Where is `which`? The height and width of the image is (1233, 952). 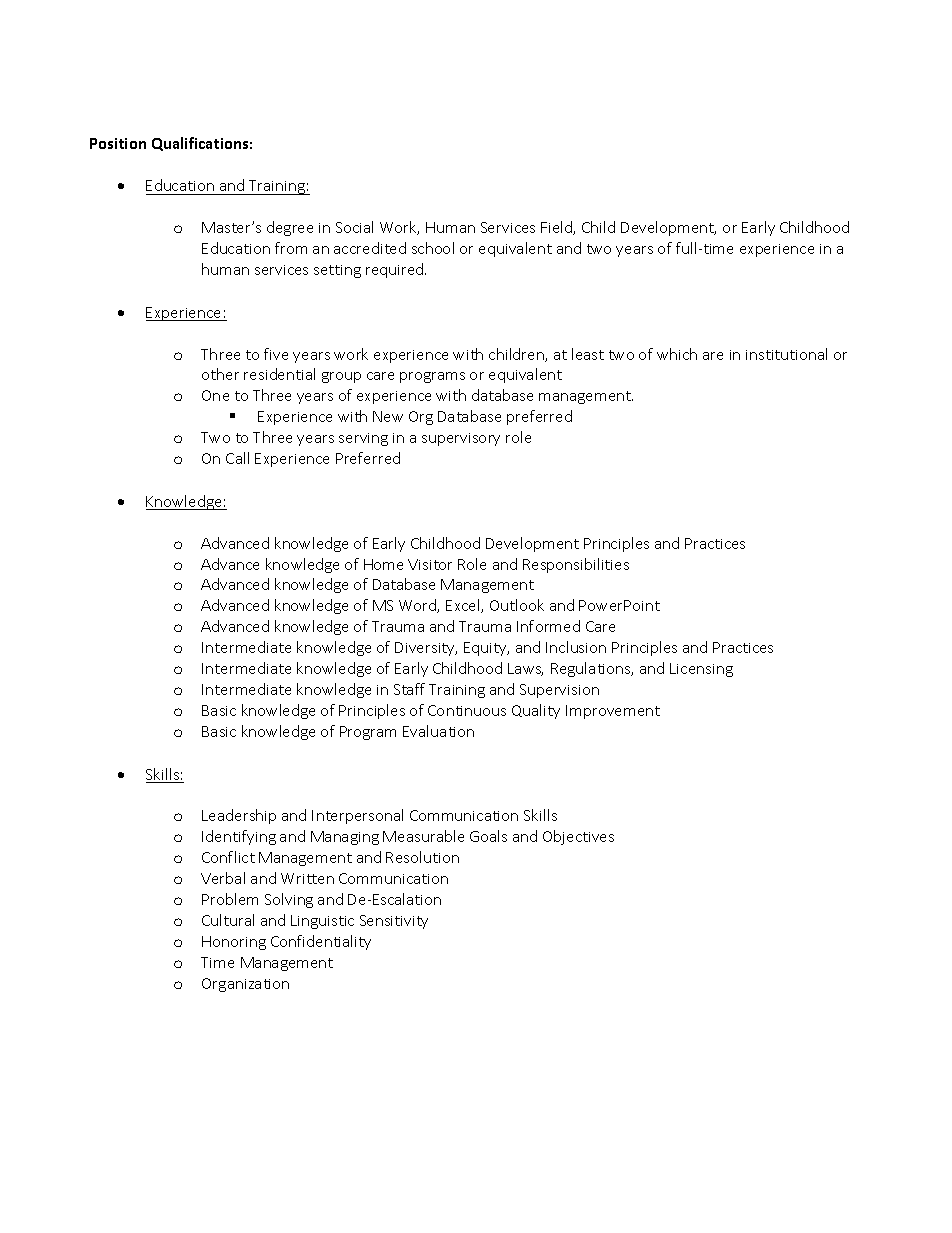 which is located at coordinates (677, 354).
